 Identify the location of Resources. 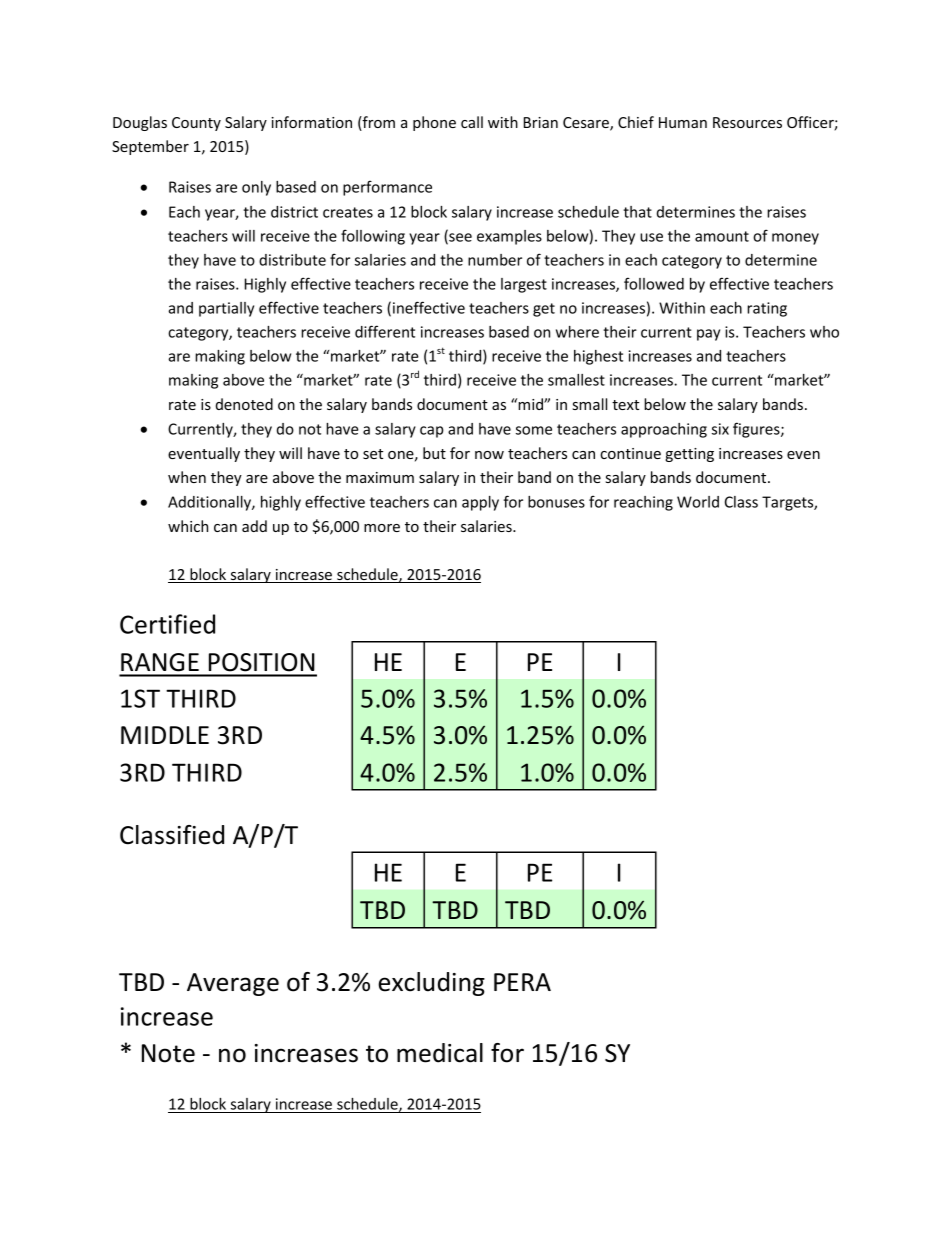
(747, 122).
